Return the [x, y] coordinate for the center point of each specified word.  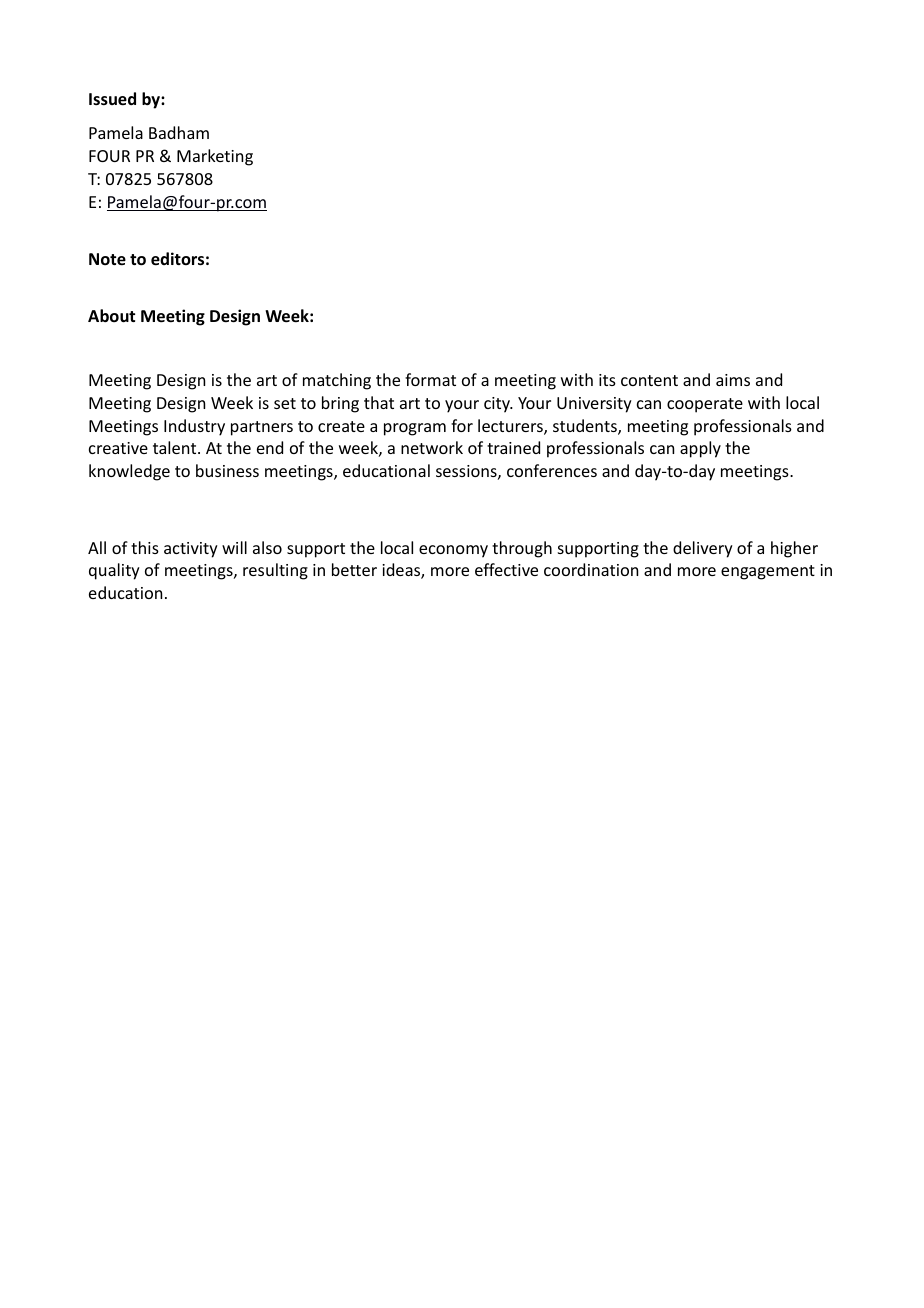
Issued [112, 99]
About [111, 316]
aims [733, 380]
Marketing [215, 157]
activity [191, 550]
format [430, 379]
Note [107, 259]
